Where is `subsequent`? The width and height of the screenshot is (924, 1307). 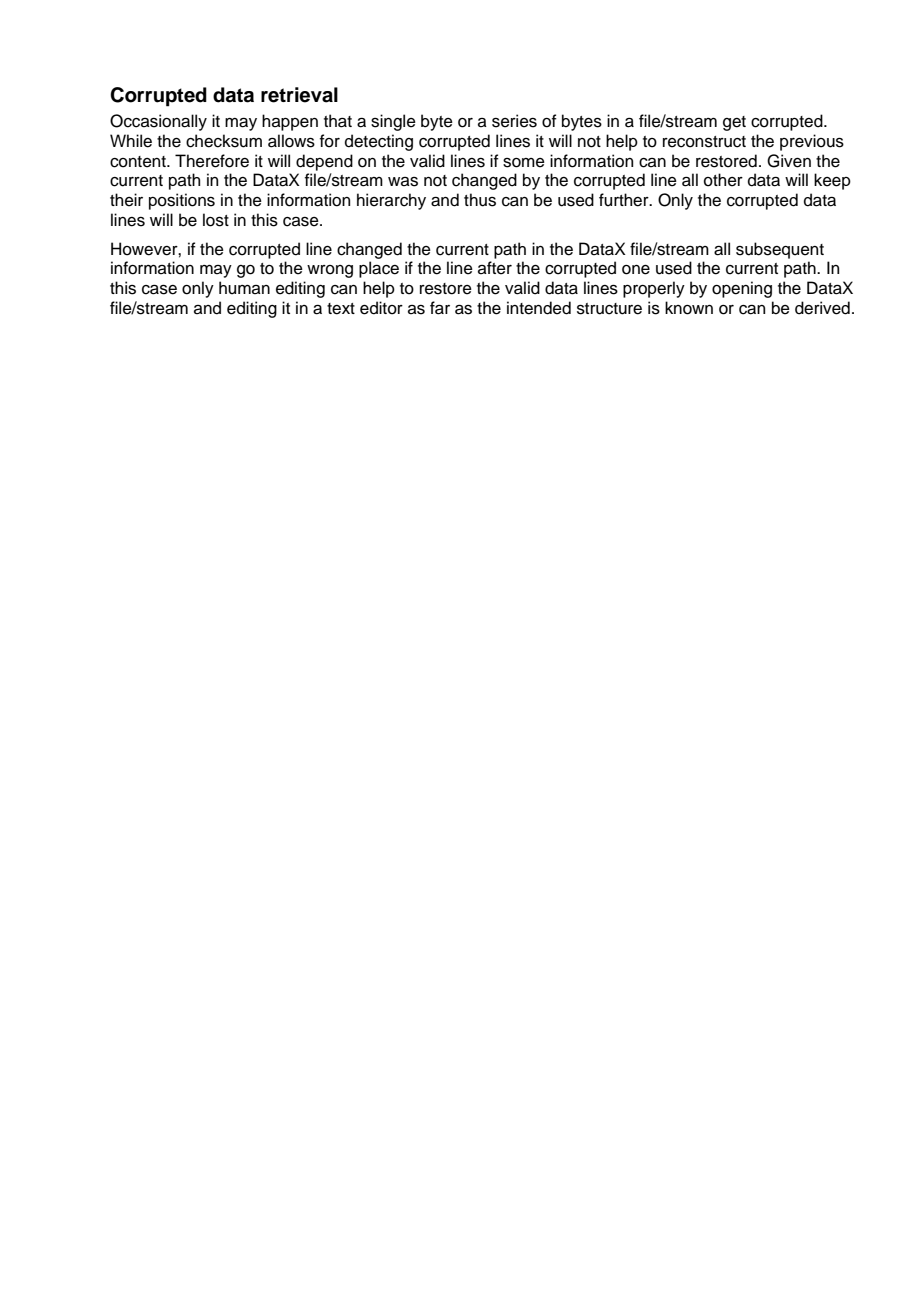
subsequent is located at coordinates (780, 250).
